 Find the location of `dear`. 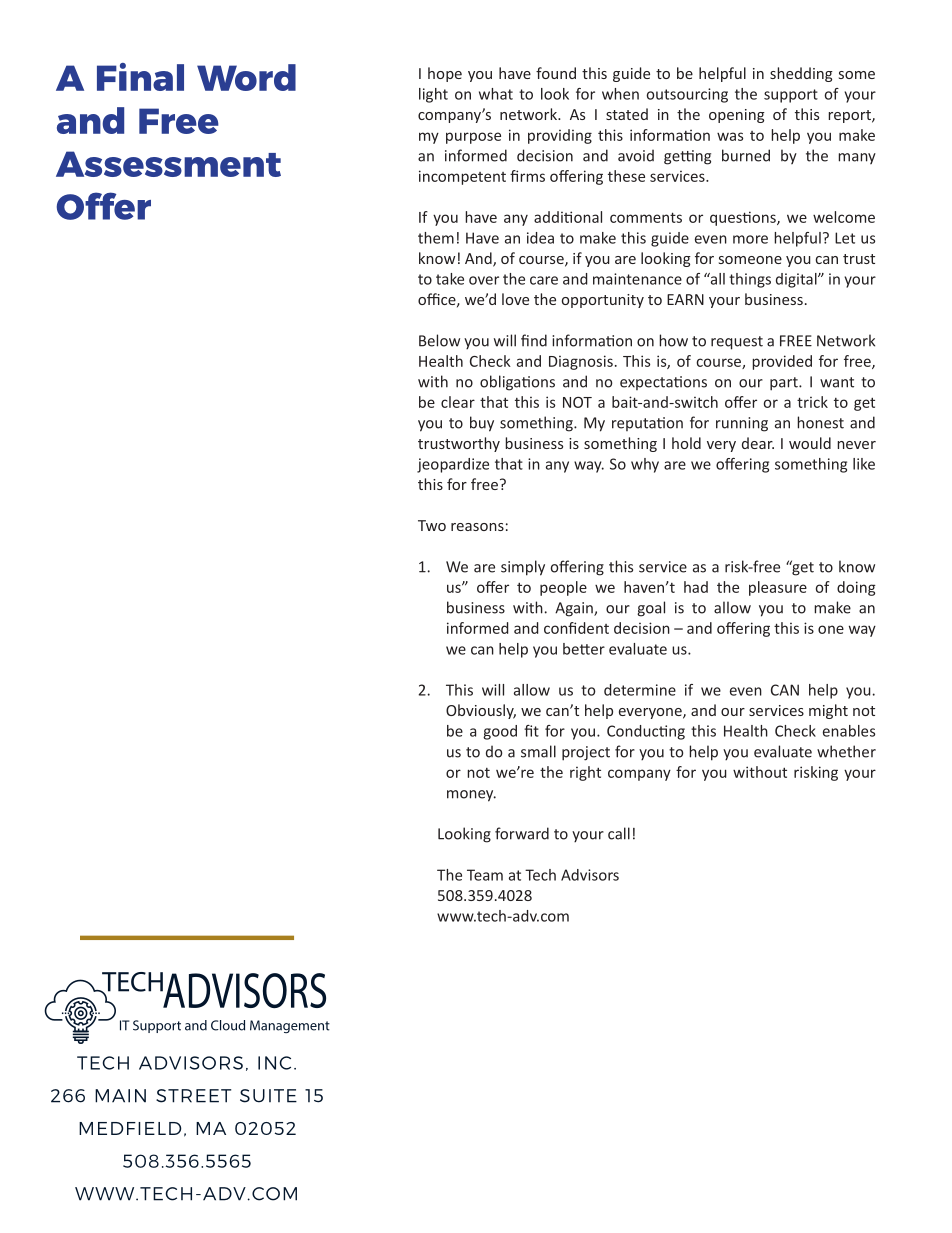

dear is located at coordinates (758, 443).
